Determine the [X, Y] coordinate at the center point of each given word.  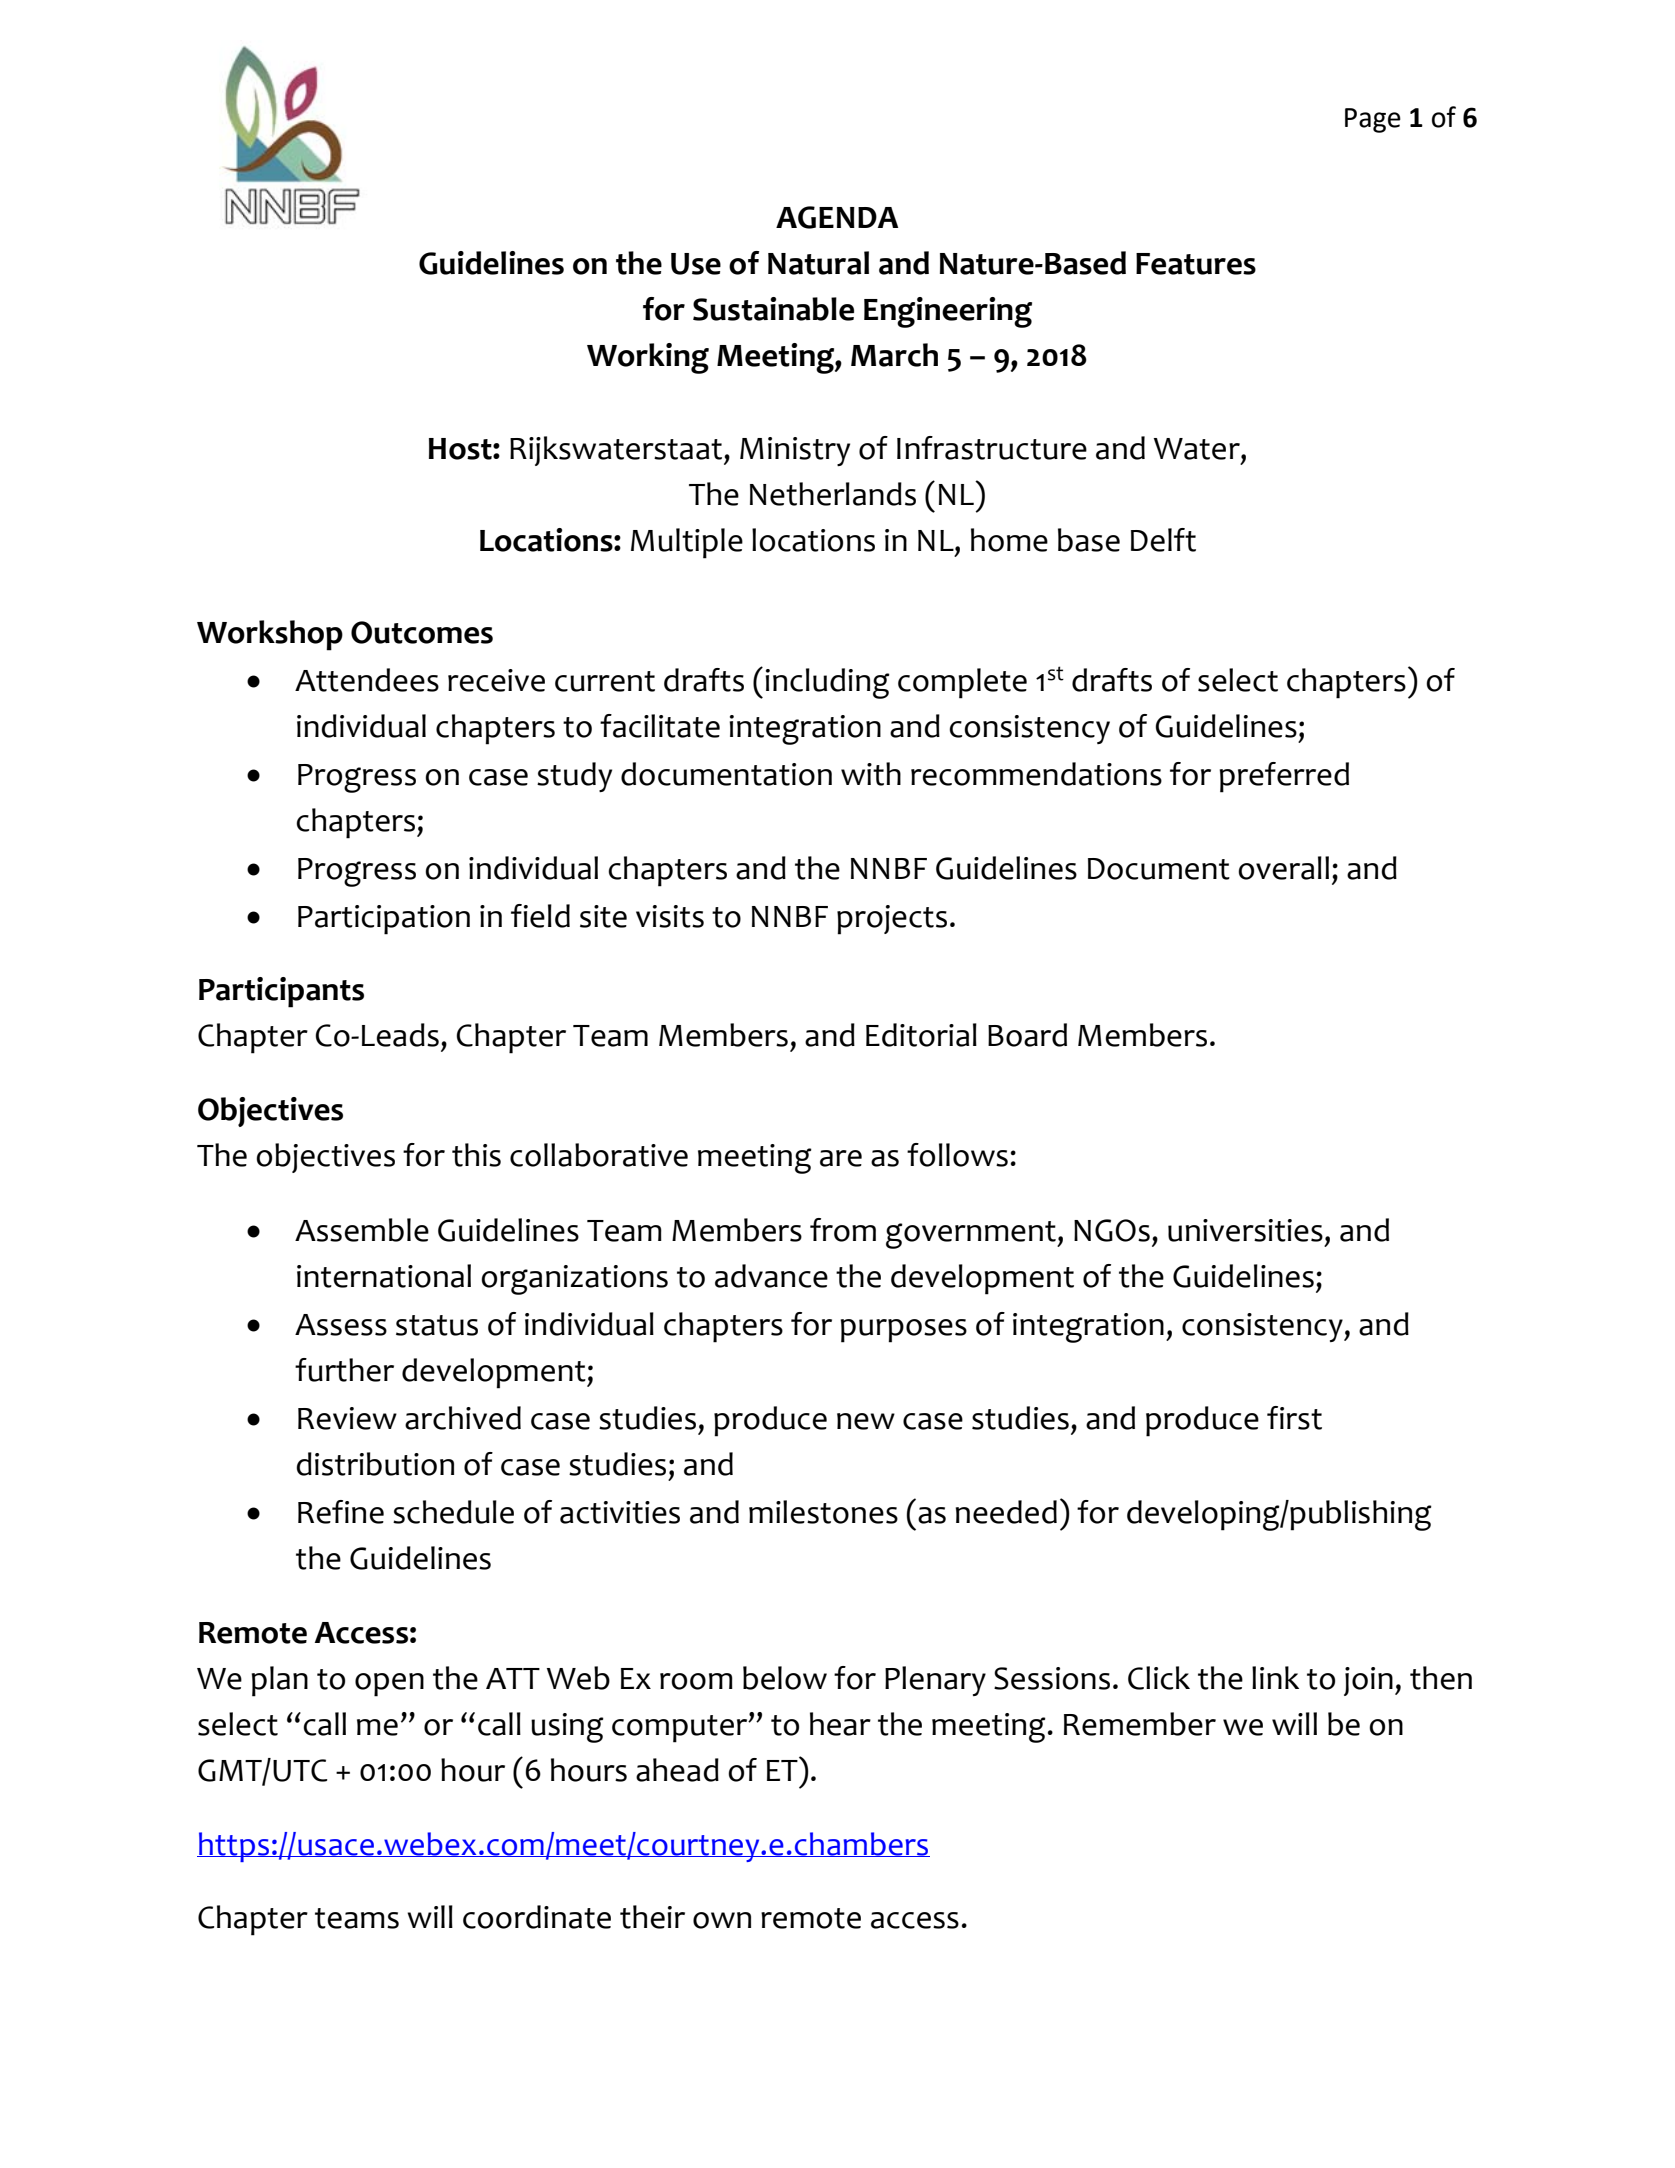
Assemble [362, 1230]
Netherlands [833, 494]
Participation [384, 920]
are [841, 1158]
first [1294, 1418]
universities [1245, 1230]
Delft [1163, 540]
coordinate [537, 1917]
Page [1373, 120]
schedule [453, 1512]
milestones [823, 1512]
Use [696, 264]
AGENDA [837, 217]
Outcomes [422, 632]
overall [1283, 868]
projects [892, 920]
